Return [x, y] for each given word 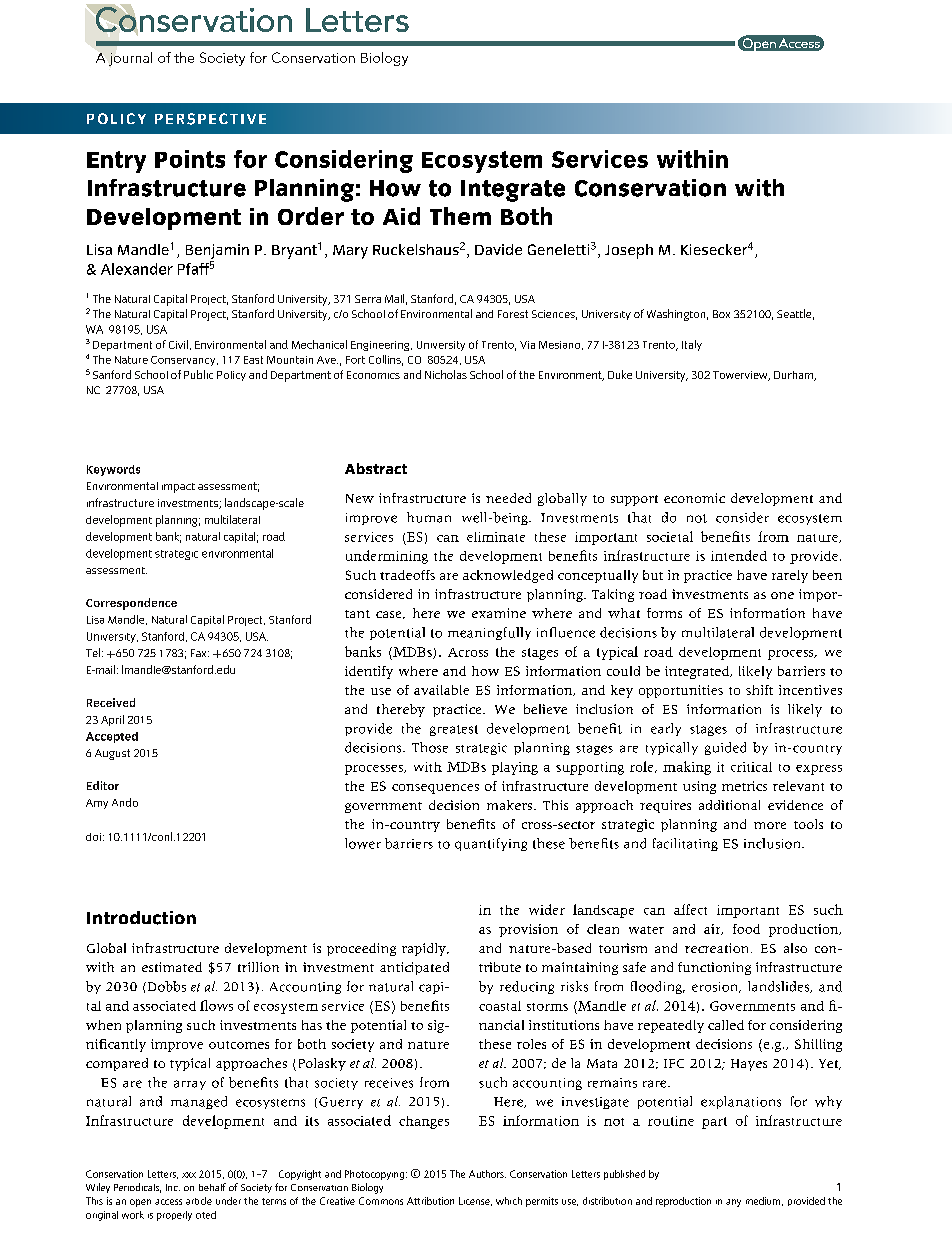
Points [190, 159]
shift [759, 690]
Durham [794, 376]
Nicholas [446, 374]
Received [111, 702]
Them [460, 216]
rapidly [425, 949]
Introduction [141, 918]
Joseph [629, 251]
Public [198, 374]
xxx [189, 1175]
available [441, 690]
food [746, 929]
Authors [487, 1174]
